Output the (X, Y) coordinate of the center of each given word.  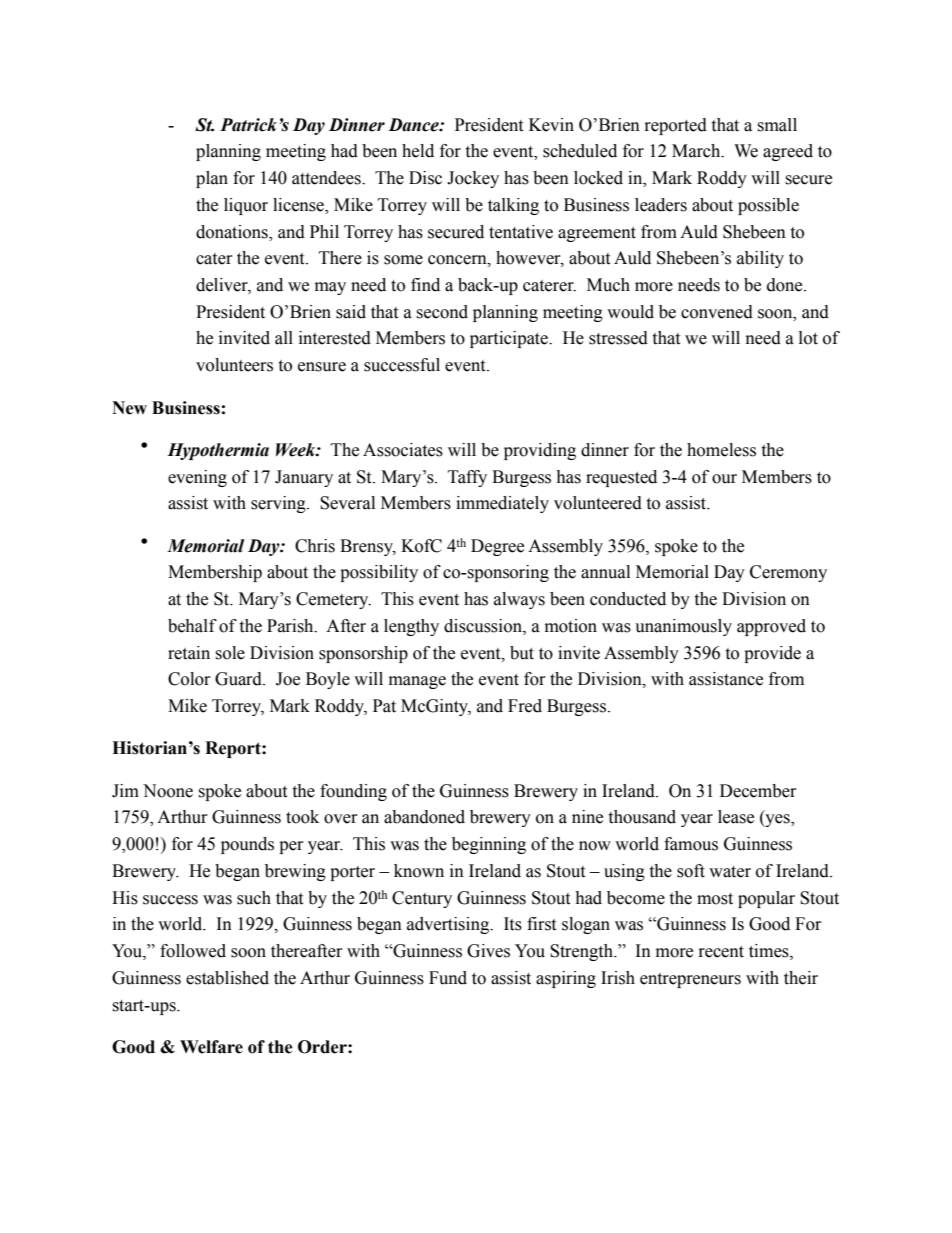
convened (717, 312)
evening (197, 478)
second (442, 312)
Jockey (473, 179)
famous (691, 844)
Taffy (467, 478)
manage (417, 682)
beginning (489, 845)
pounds (247, 845)
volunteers (234, 365)
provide (772, 654)
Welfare (211, 1047)
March (697, 151)
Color (189, 679)
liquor (246, 206)
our (724, 479)
